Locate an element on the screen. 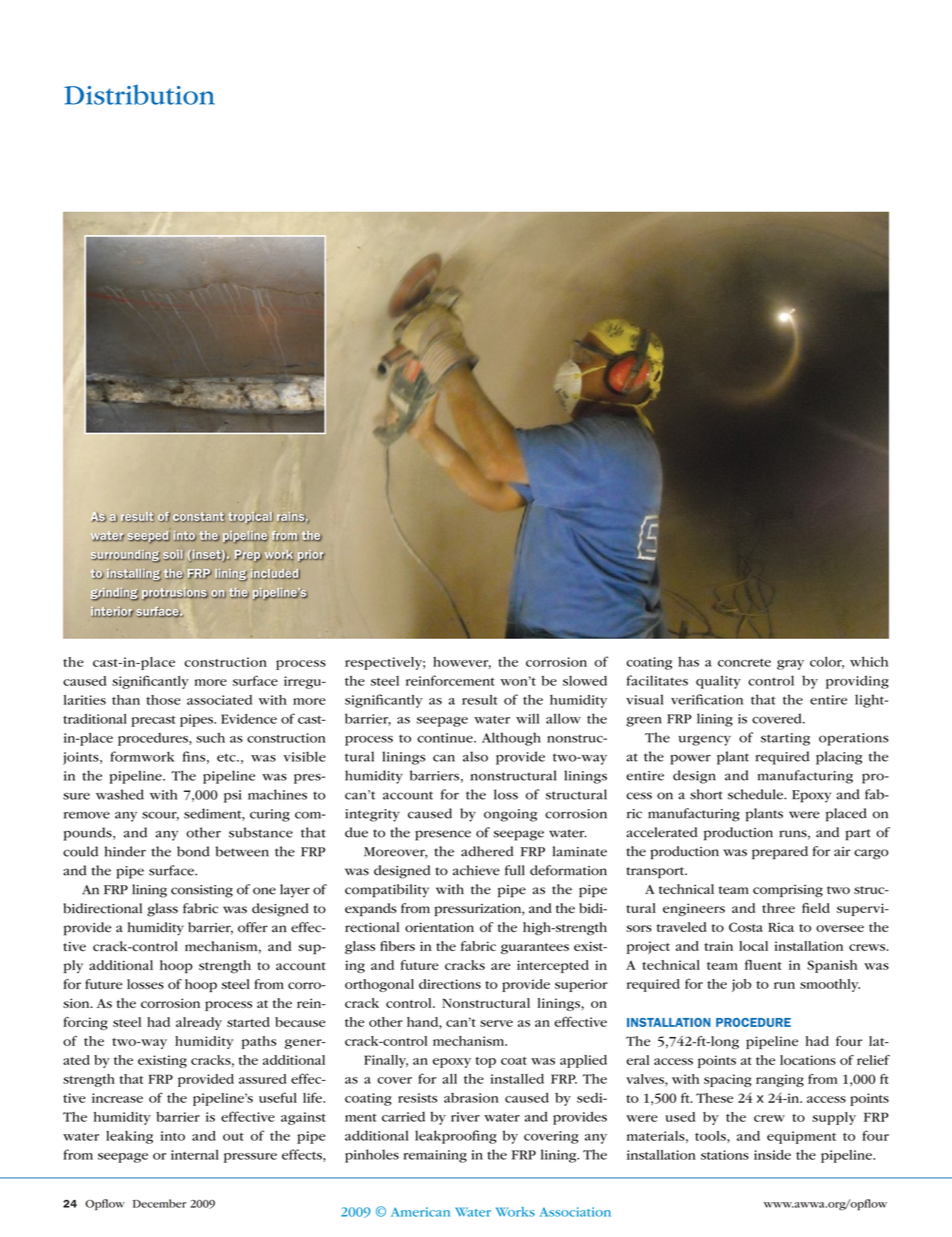  Distribution is located at coordinates (139, 95).
